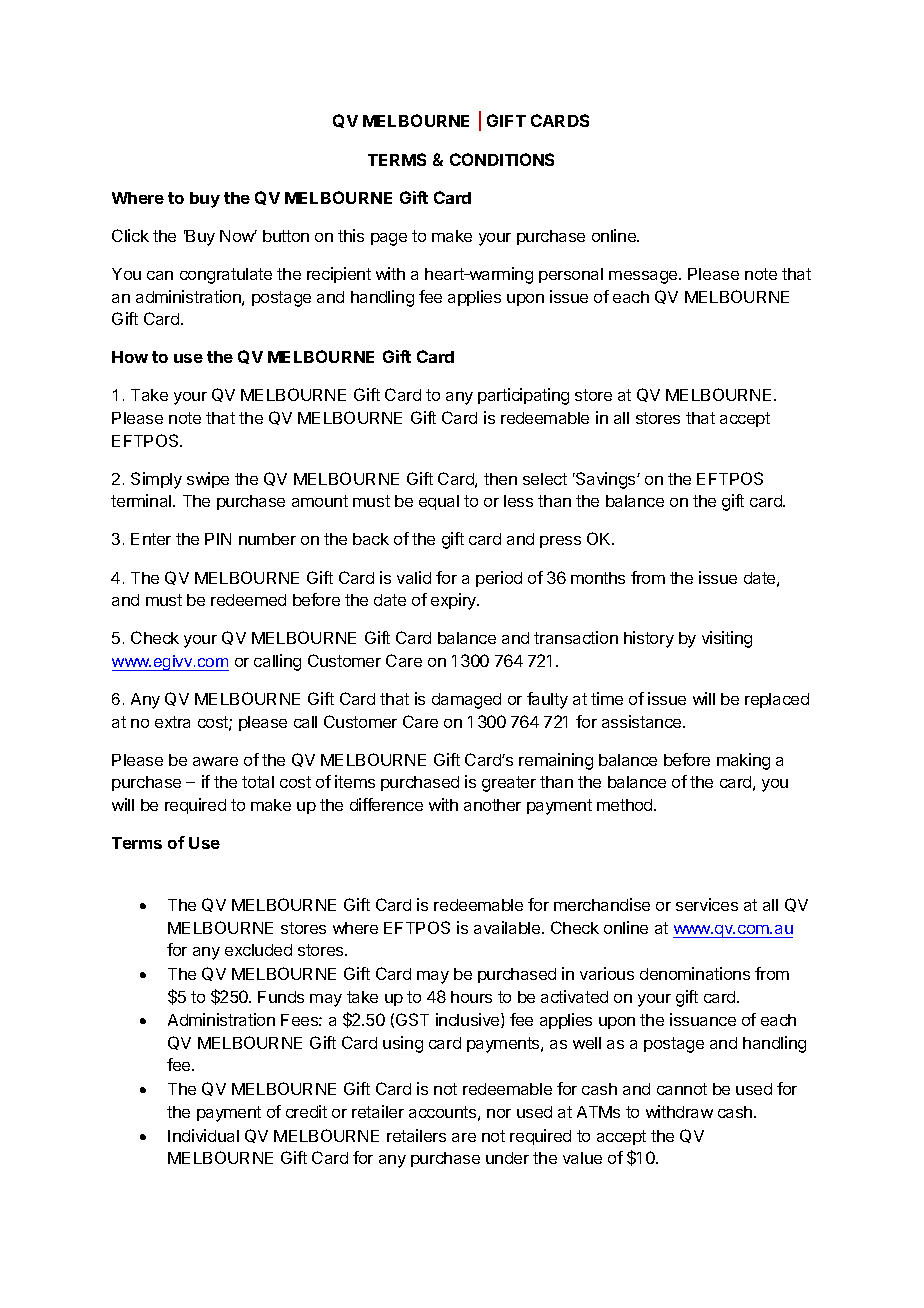 Image resolution: width=924 pixels, height=1308 pixels. Describe the element at coordinates (439, 502) in the screenshot. I see `equal` at that location.
